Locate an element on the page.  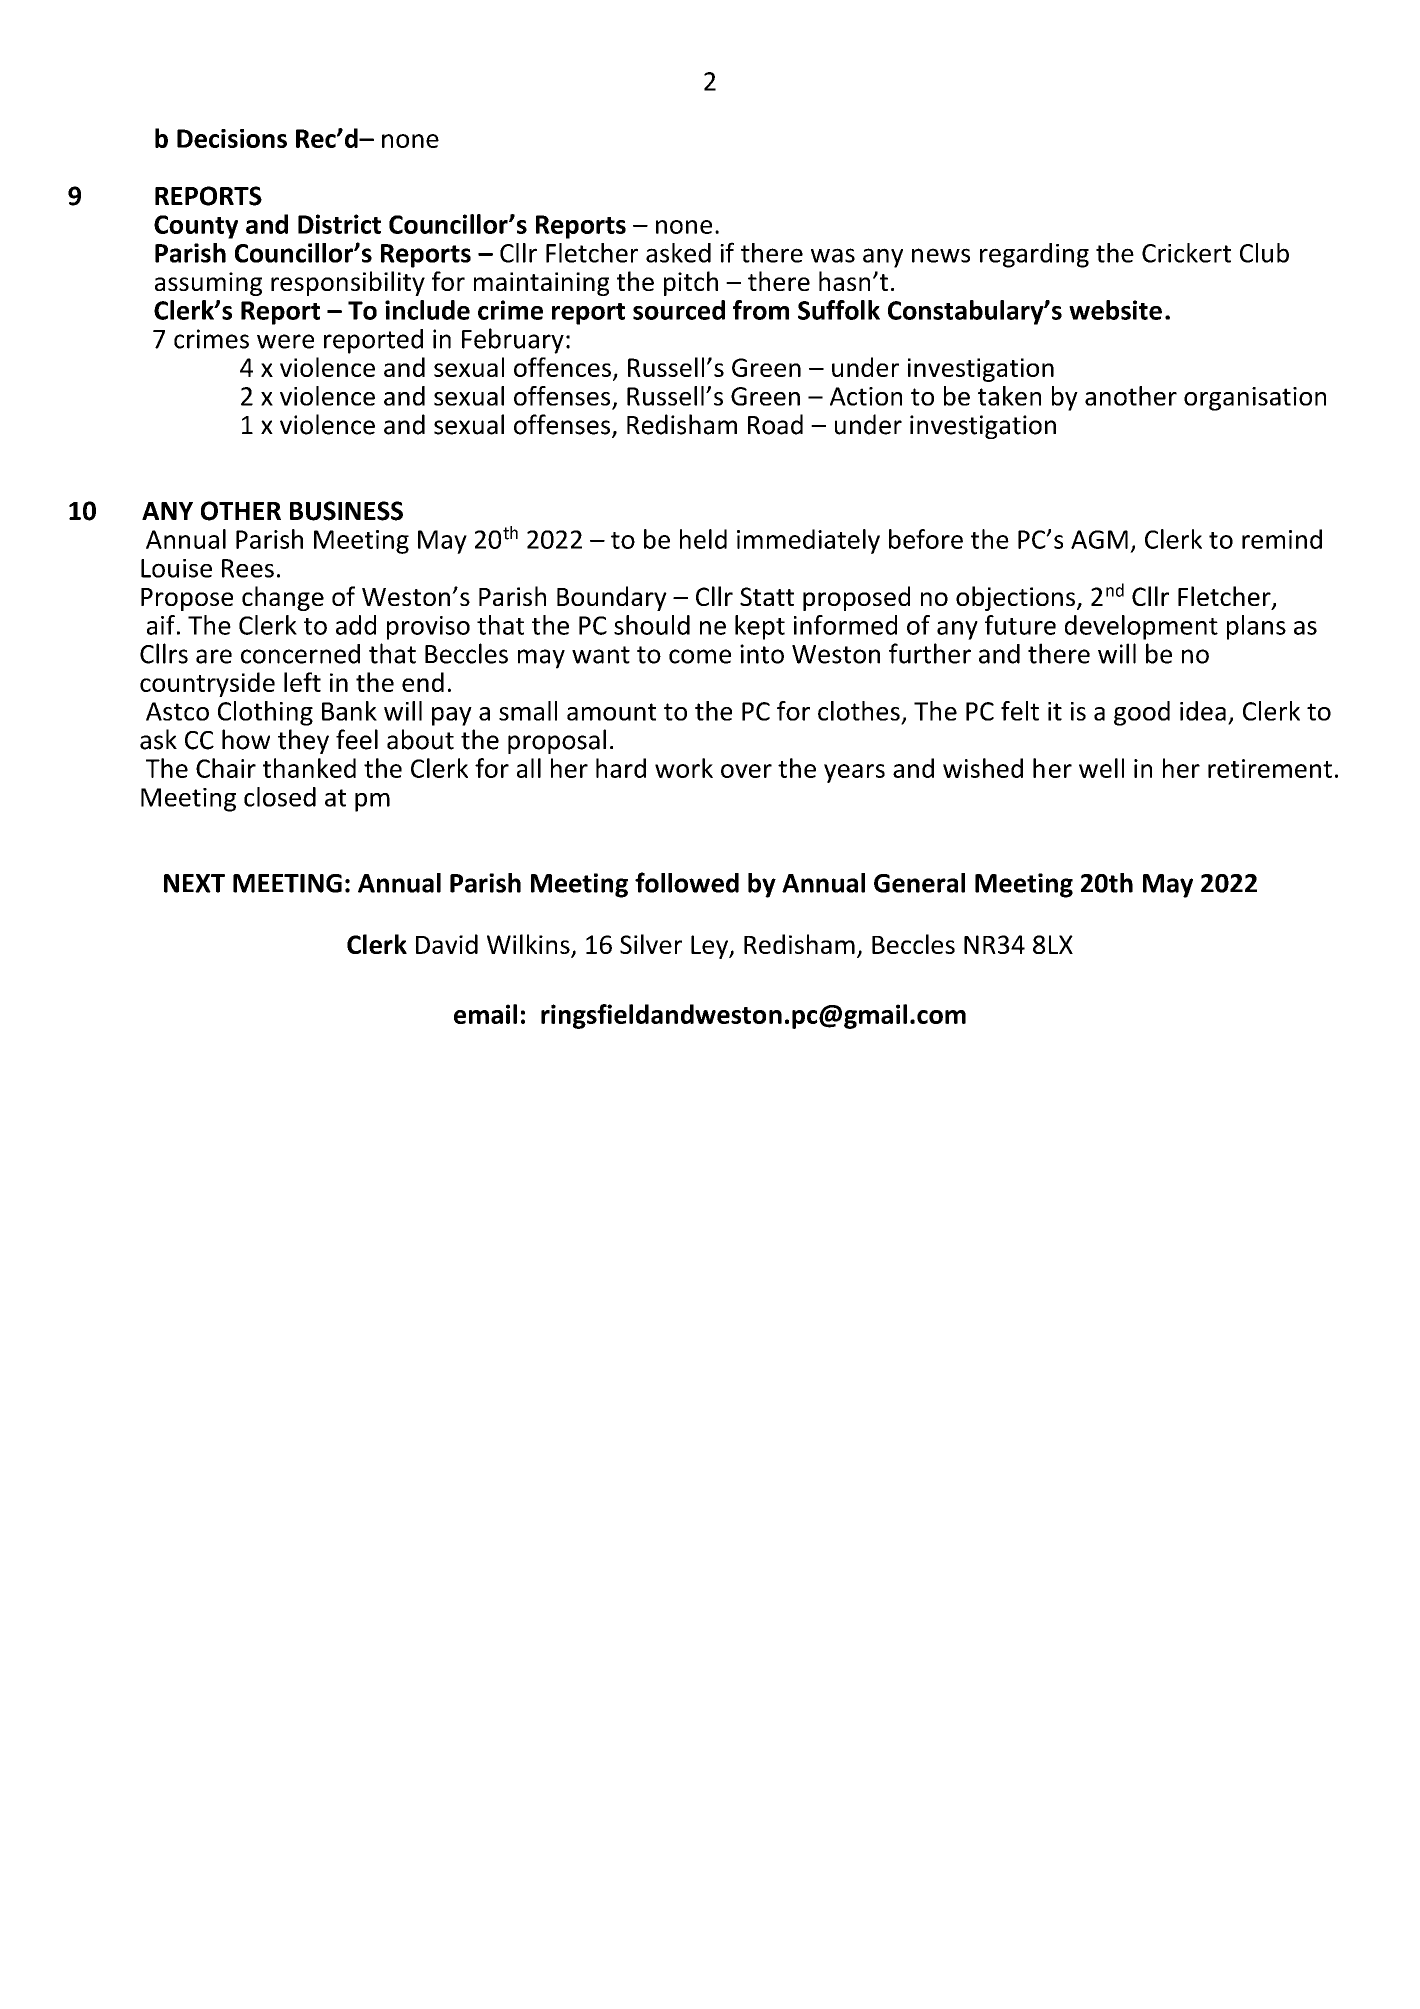
Club is located at coordinates (1264, 253).
